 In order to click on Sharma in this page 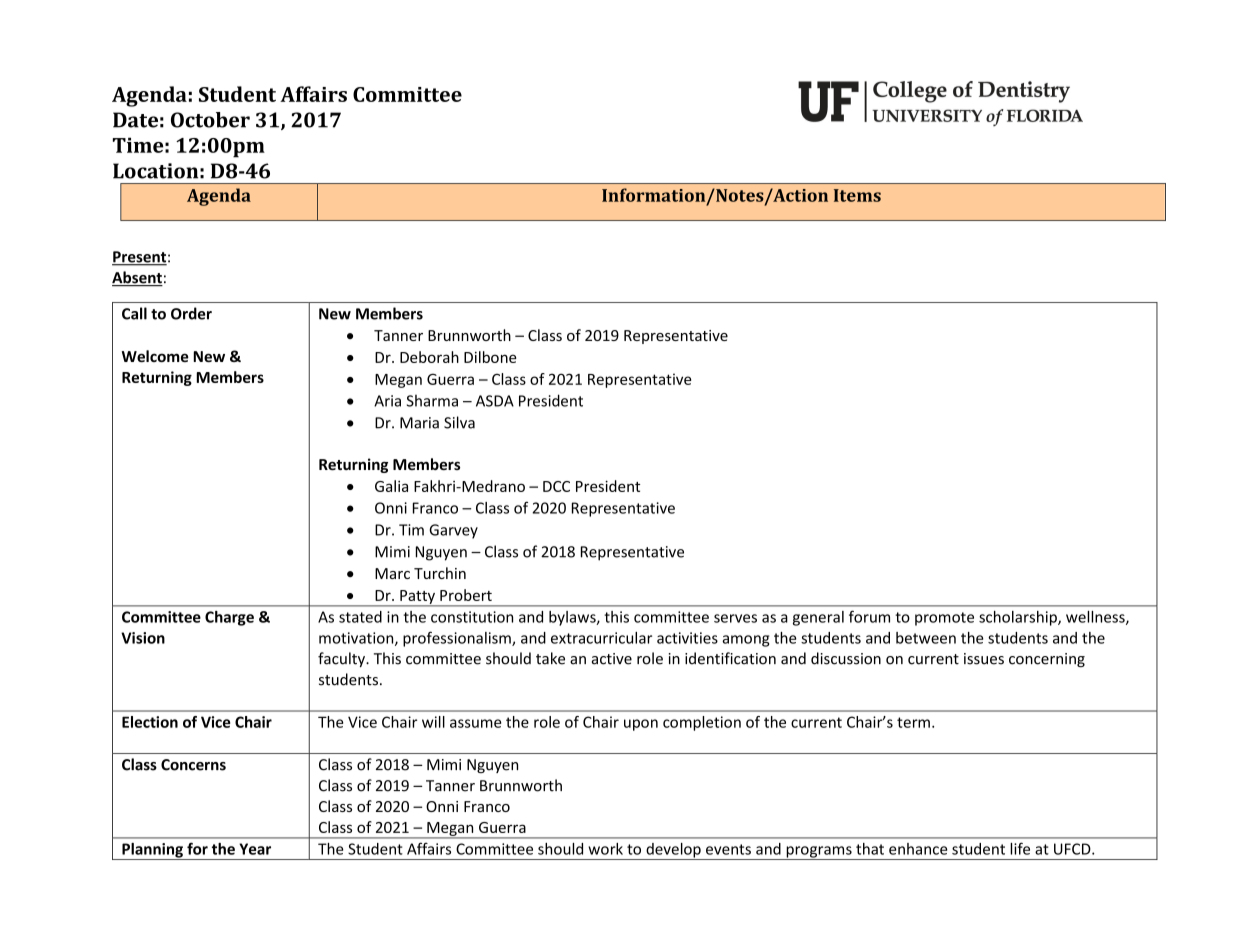, I will do `click(432, 401)`.
